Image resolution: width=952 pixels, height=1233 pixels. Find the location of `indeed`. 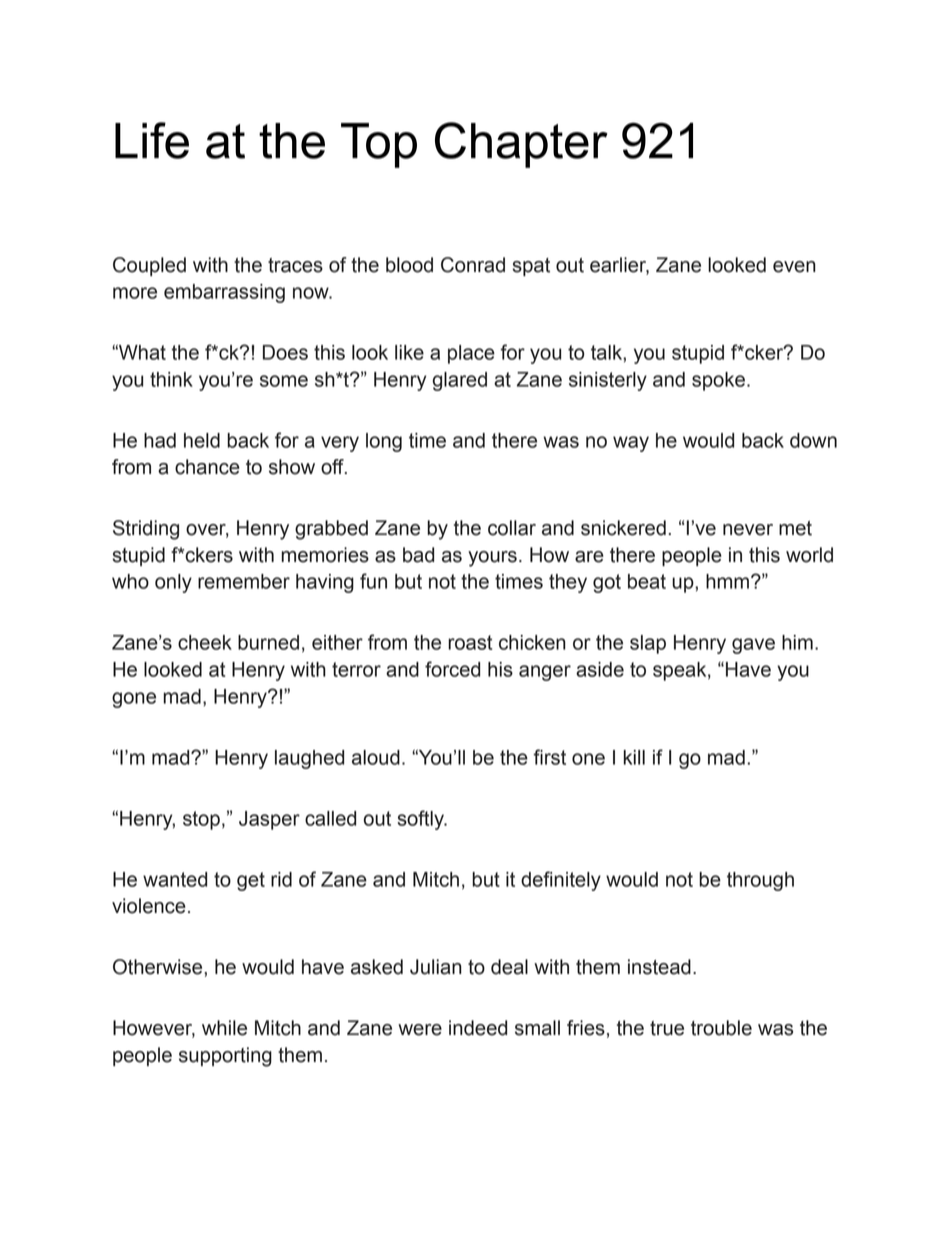

indeed is located at coordinates (478, 1028).
